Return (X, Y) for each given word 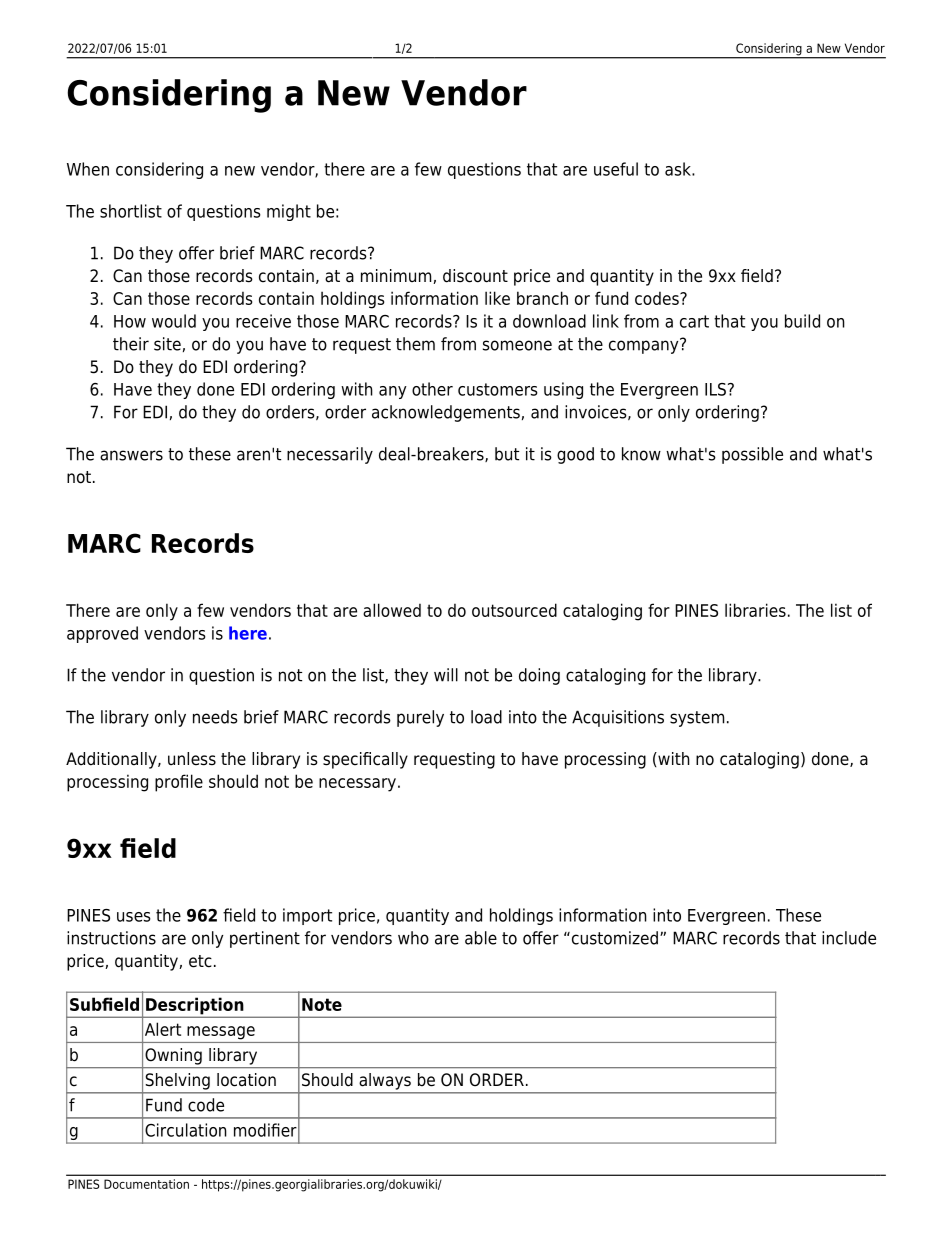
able (481, 938)
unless (192, 759)
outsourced (514, 610)
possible (752, 455)
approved (102, 634)
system (697, 719)
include (849, 938)
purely (420, 718)
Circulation (186, 1130)
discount (475, 276)
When (88, 169)
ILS (715, 389)
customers (498, 389)
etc (200, 961)
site (167, 344)
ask (679, 169)
